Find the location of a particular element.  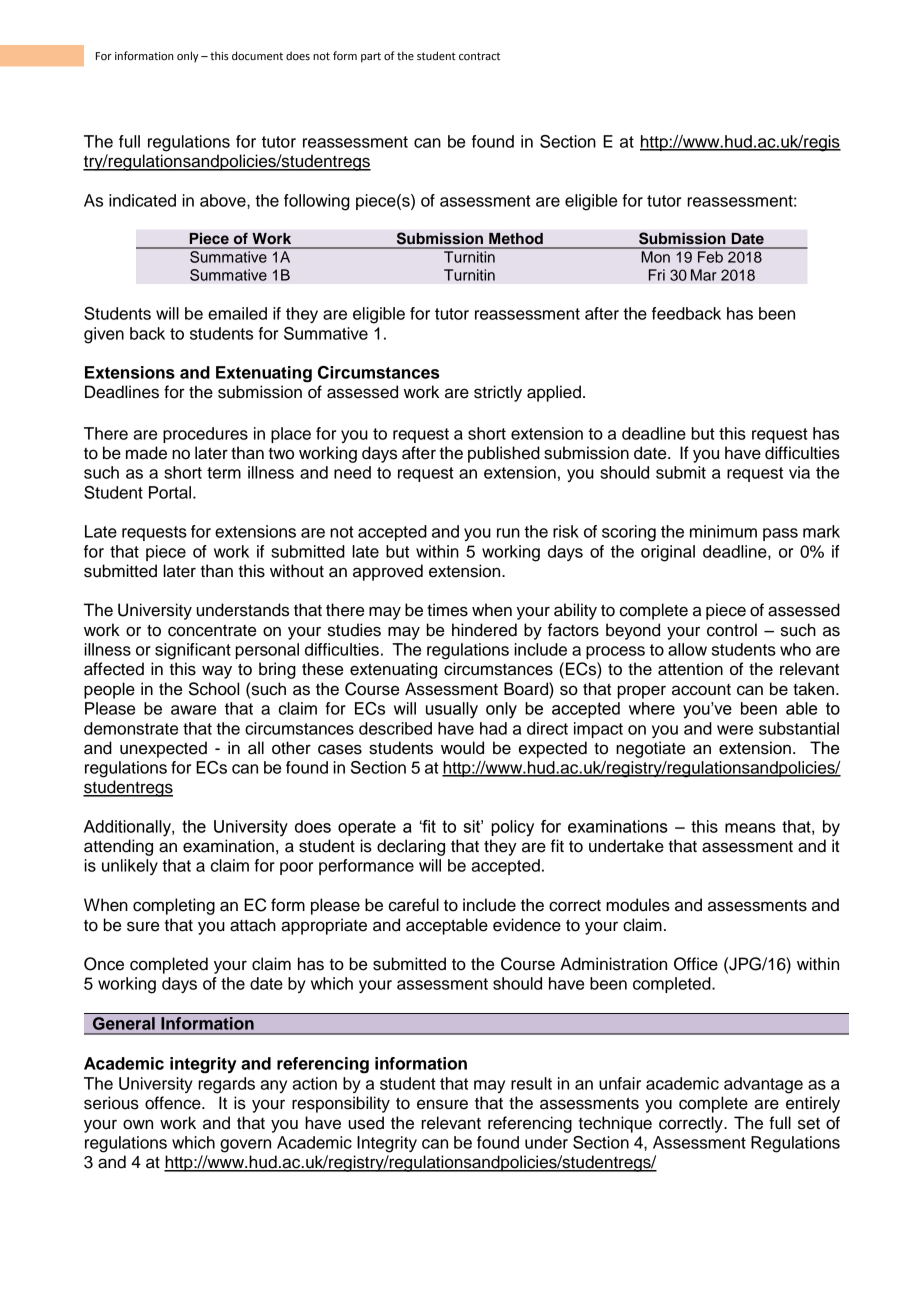

contract is located at coordinates (479, 56).
